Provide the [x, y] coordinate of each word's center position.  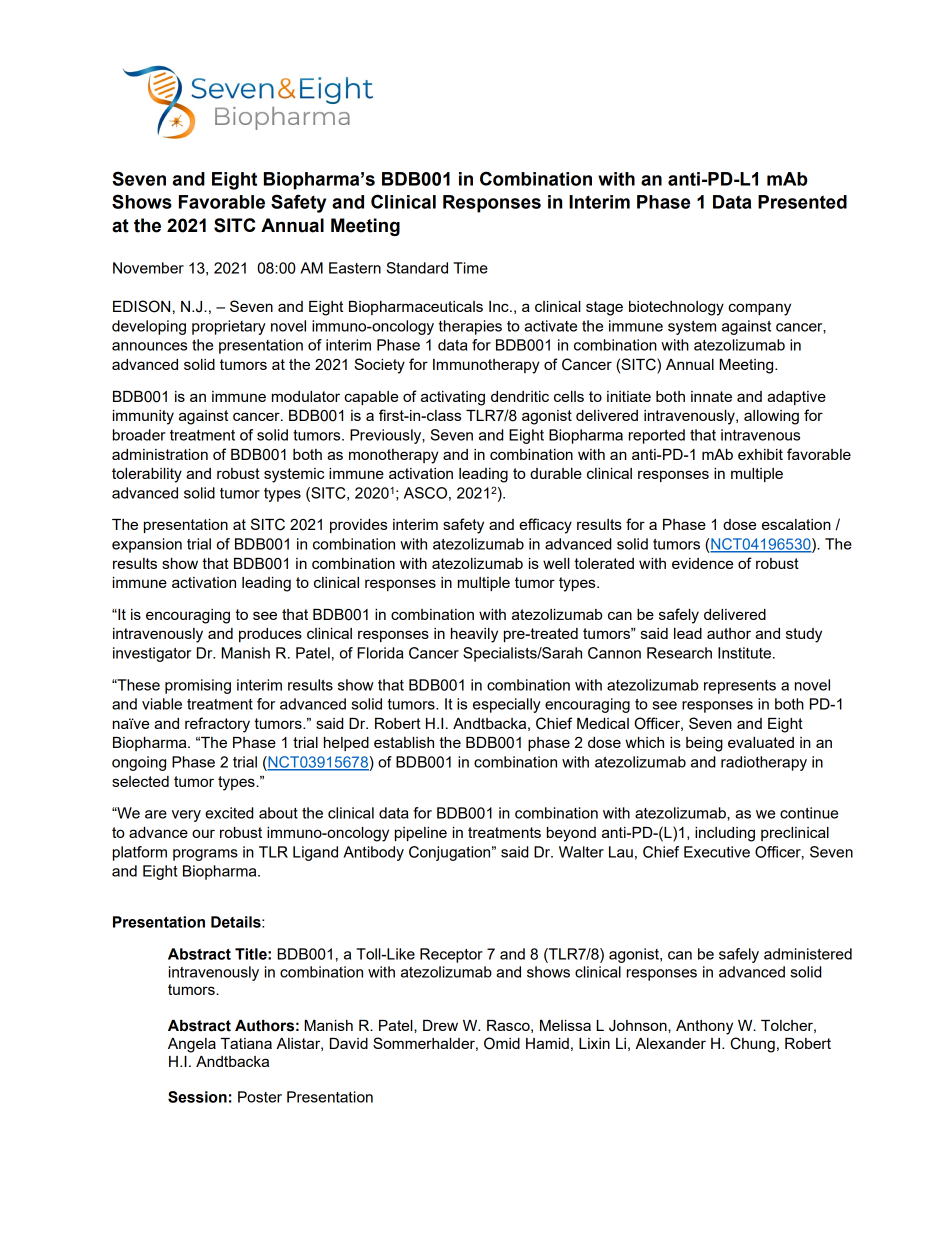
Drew [440, 1025]
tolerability [147, 475]
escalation [796, 524]
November [148, 268]
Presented [802, 202]
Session [197, 1097]
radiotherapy [764, 763]
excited [229, 813]
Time [470, 268]
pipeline [421, 834]
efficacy [545, 526]
